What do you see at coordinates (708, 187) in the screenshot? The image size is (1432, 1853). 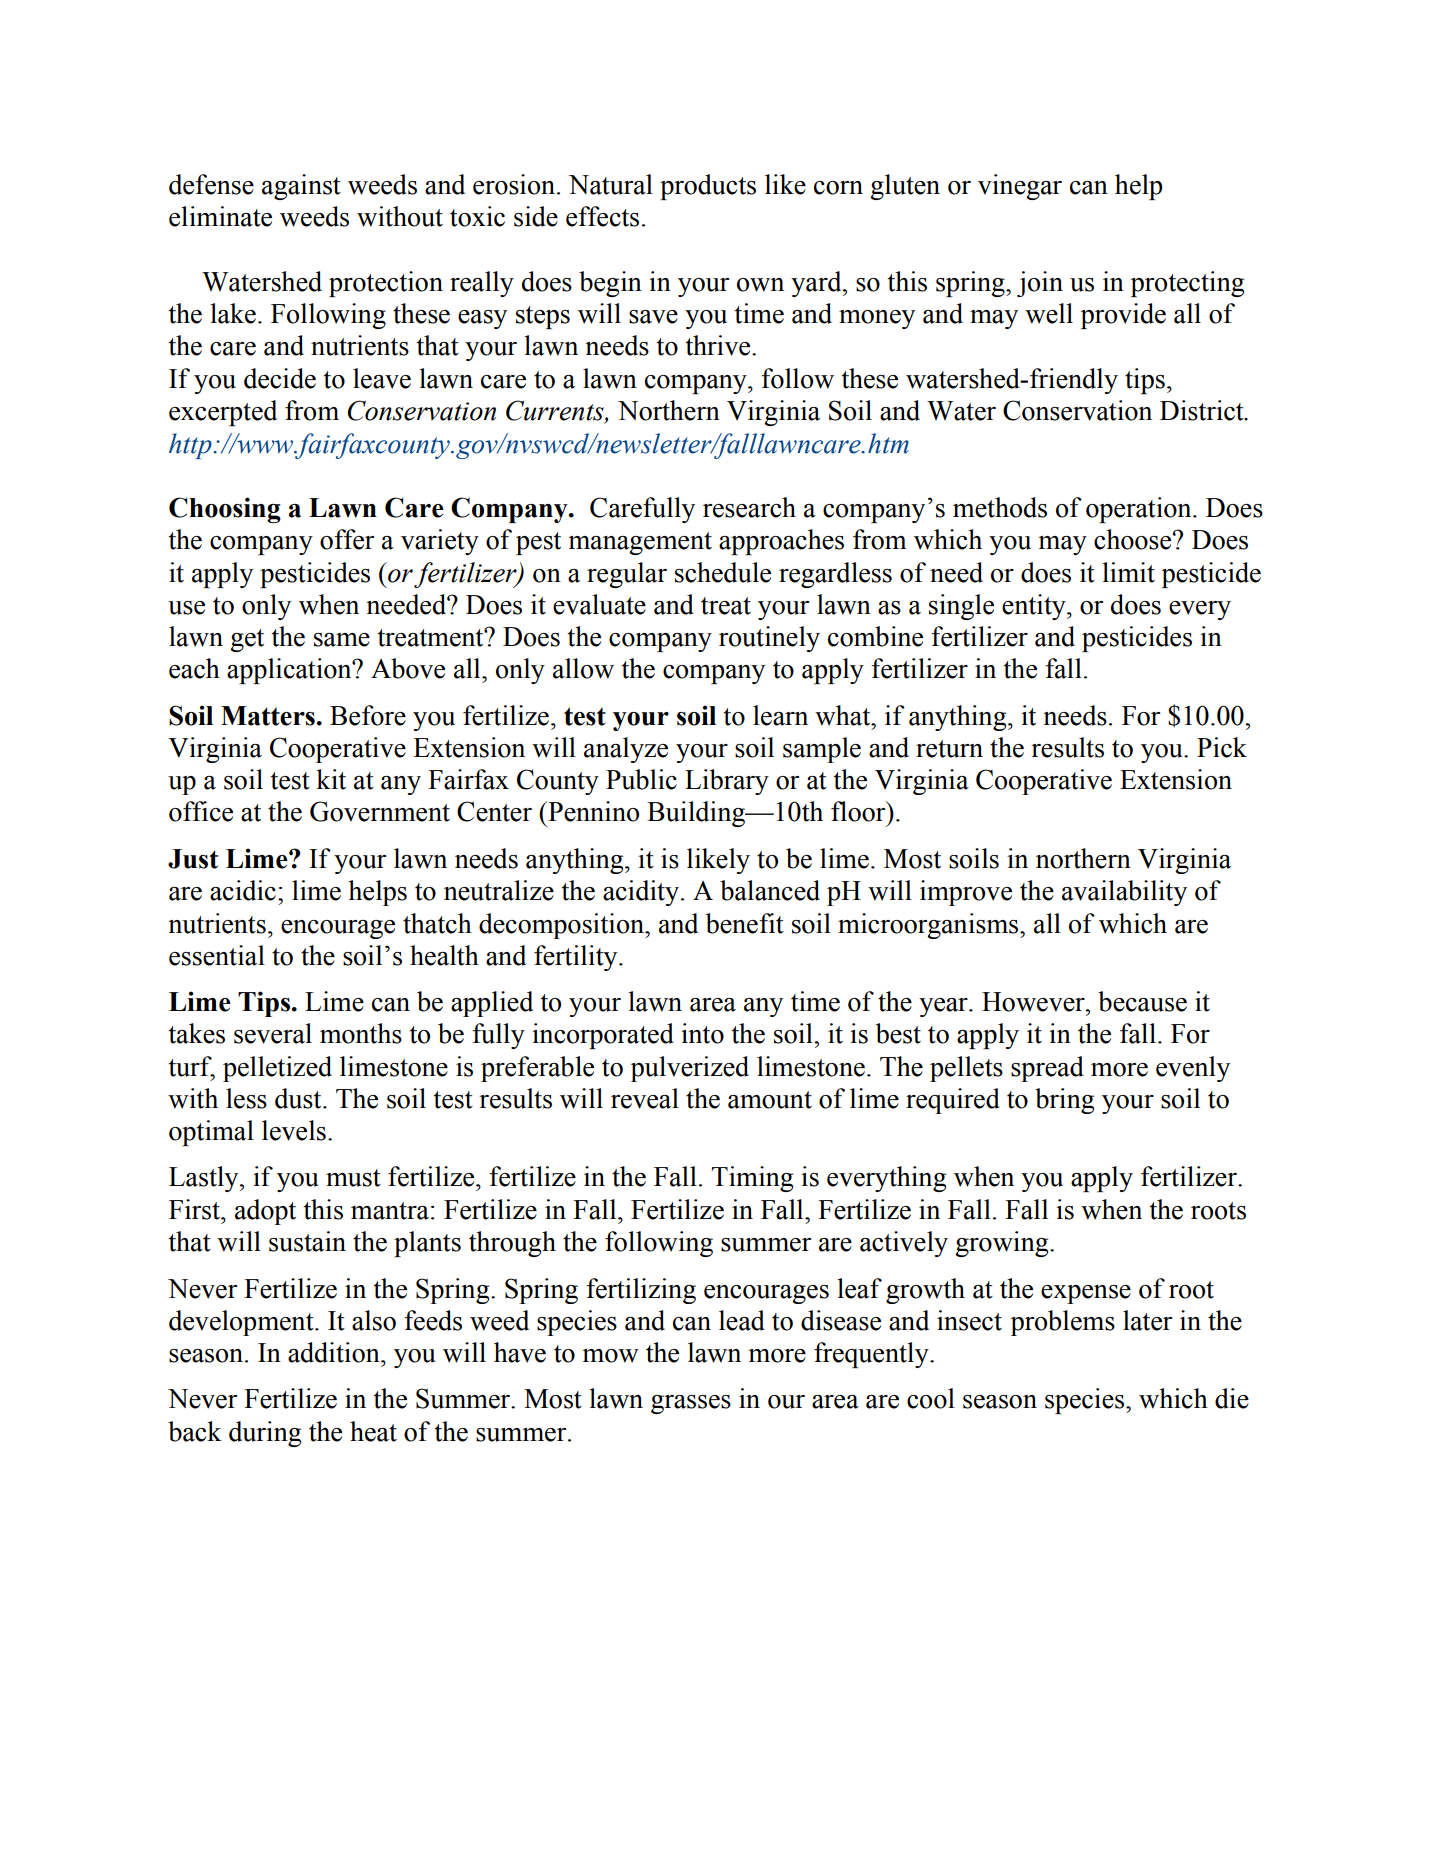 I see `products` at bounding box center [708, 187].
